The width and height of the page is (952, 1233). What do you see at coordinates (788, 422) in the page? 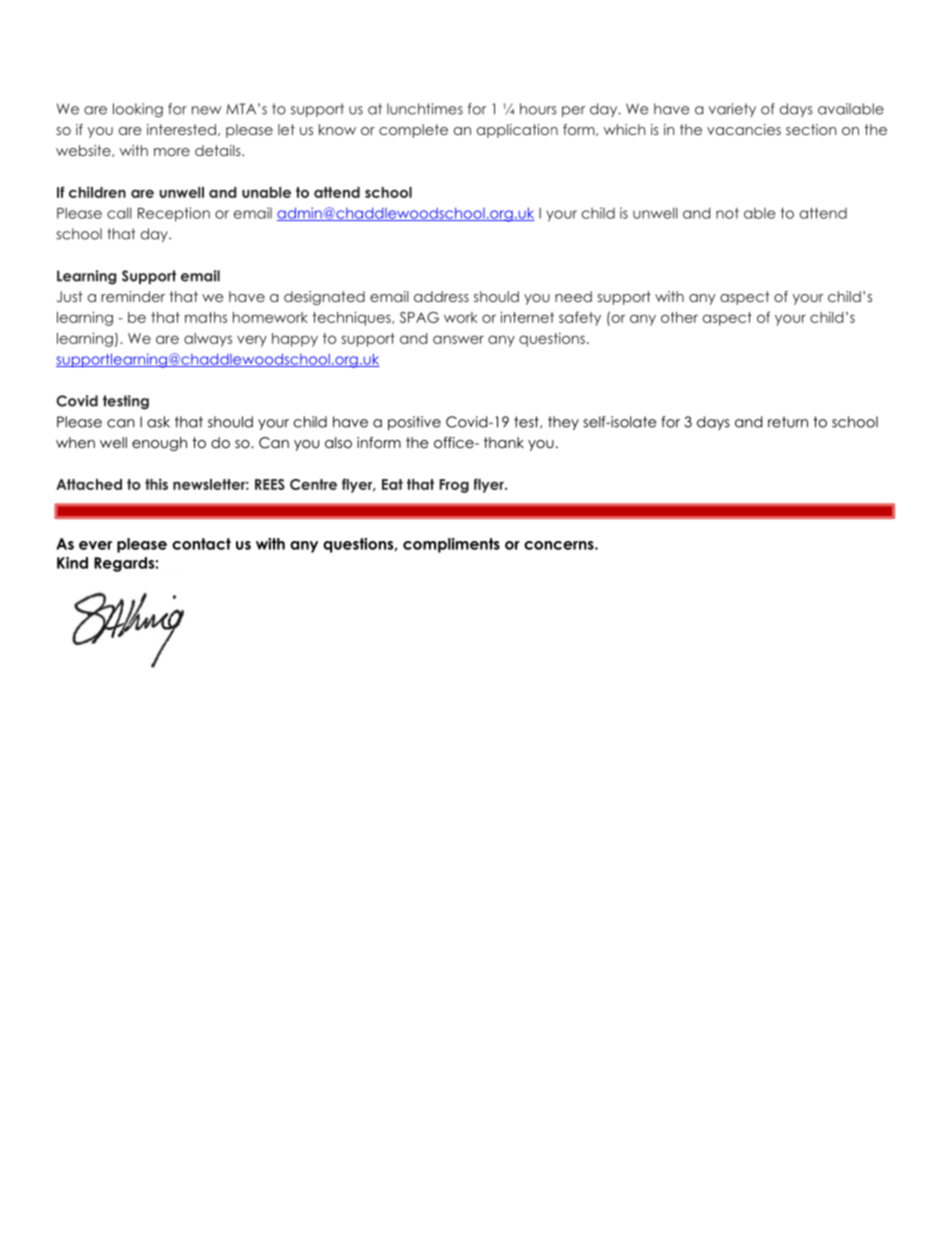
I see `return` at bounding box center [788, 422].
